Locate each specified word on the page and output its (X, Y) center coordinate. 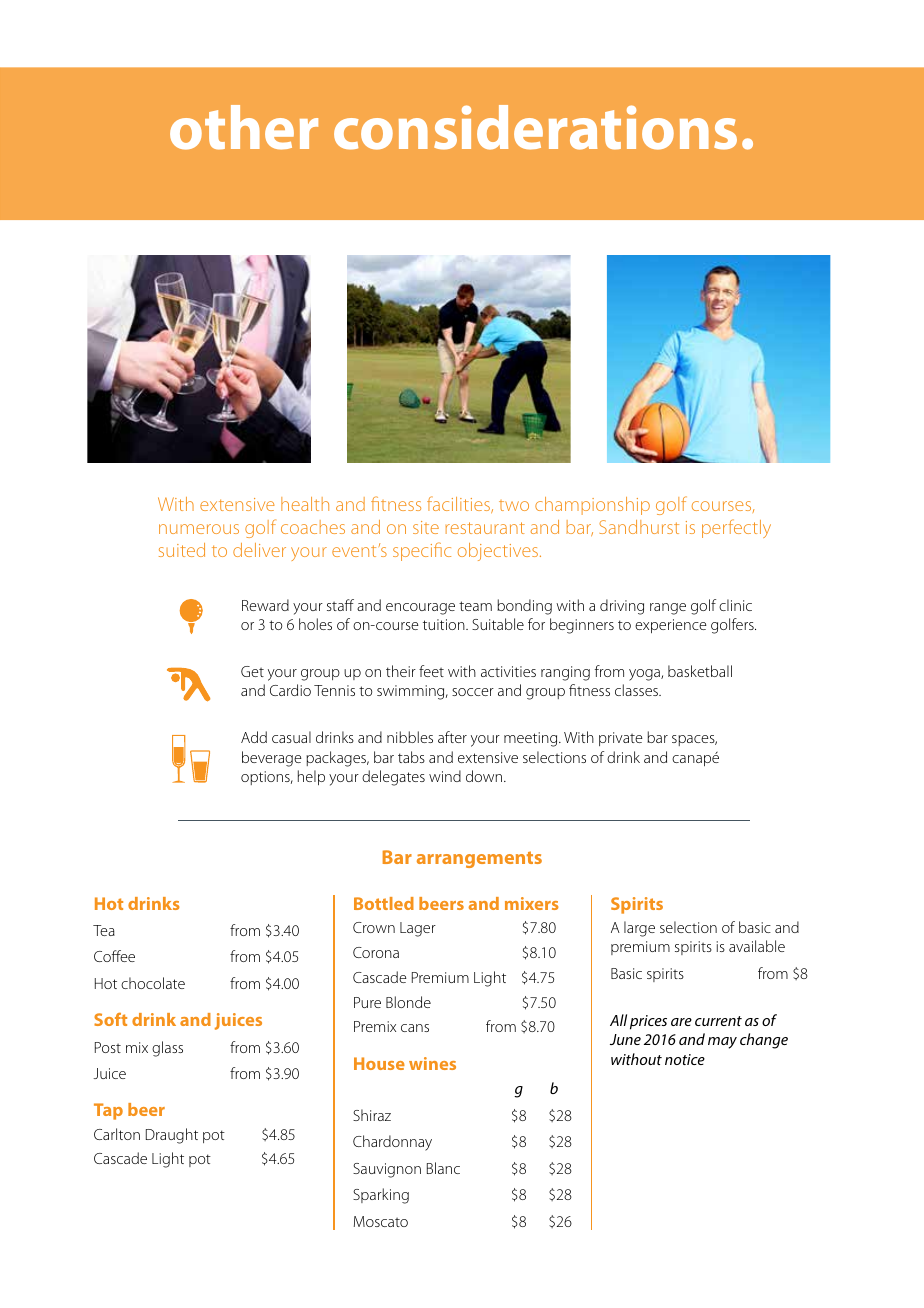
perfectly (736, 528)
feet (431, 671)
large (639, 929)
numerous (199, 529)
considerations (535, 127)
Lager (418, 929)
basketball (700, 671)
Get (252, 671)
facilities (459, 504)
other (244, 127)
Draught (172, 1136)
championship (592, 506)
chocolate (153, 983)
